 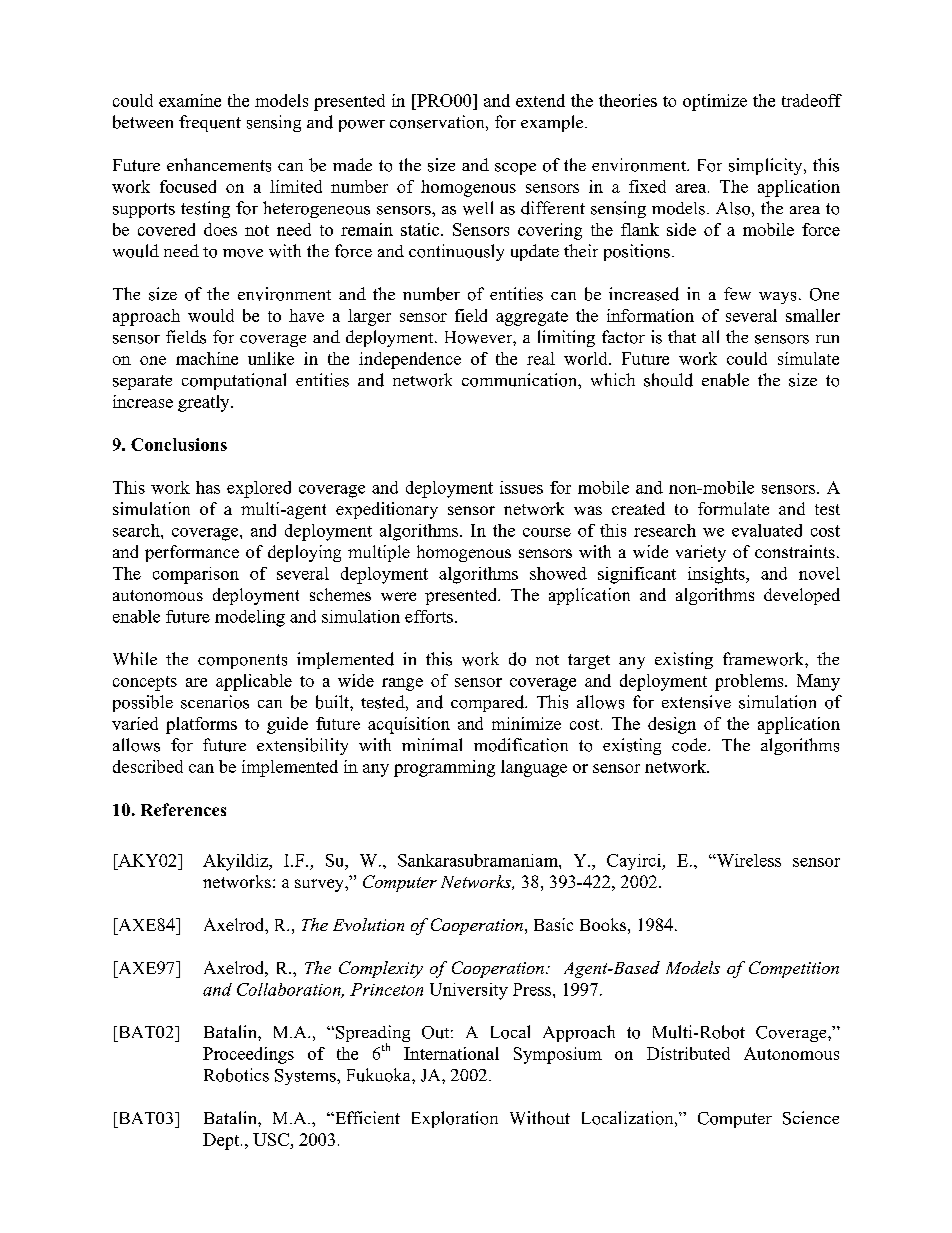 What do you see at coordinates (715, 102) in the screenshot?
I see `optimize` at bounding box center [715, 102].
